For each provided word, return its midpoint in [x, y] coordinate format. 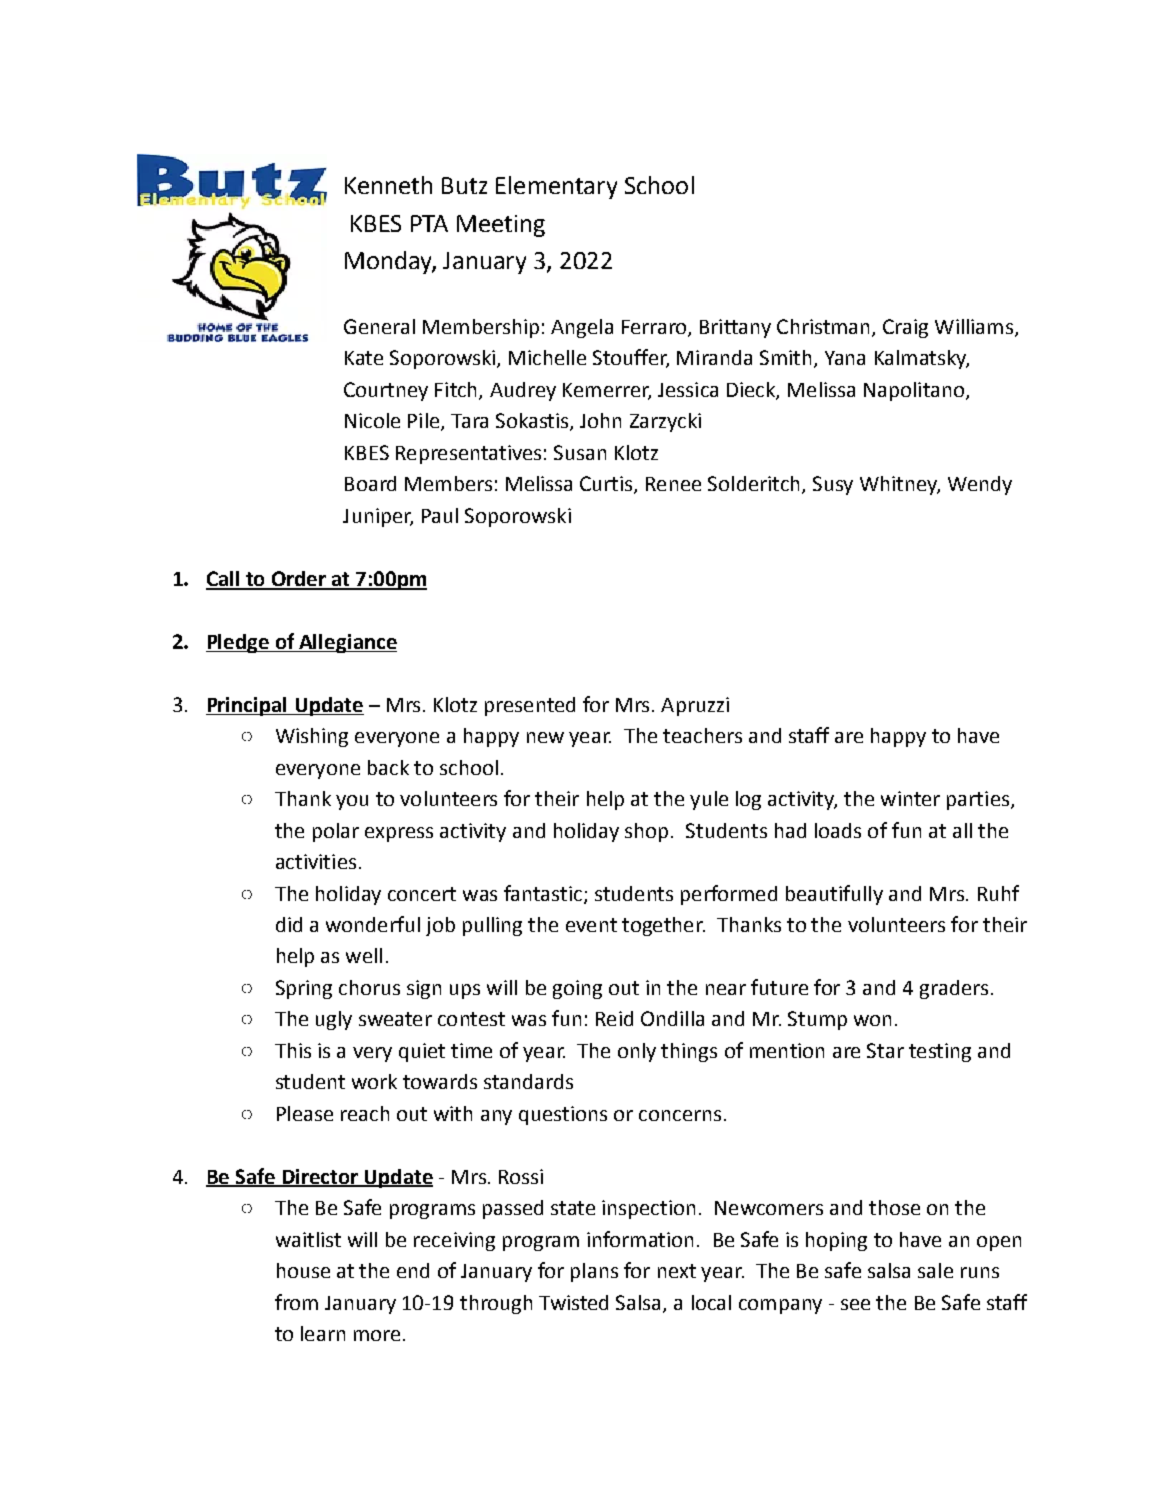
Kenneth [388, 185]
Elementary [556, 187]
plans [594, 1272]
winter [910, 798]
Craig [905, 328]
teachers [702, 735]
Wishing [312, 737]
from [296, 1302]
